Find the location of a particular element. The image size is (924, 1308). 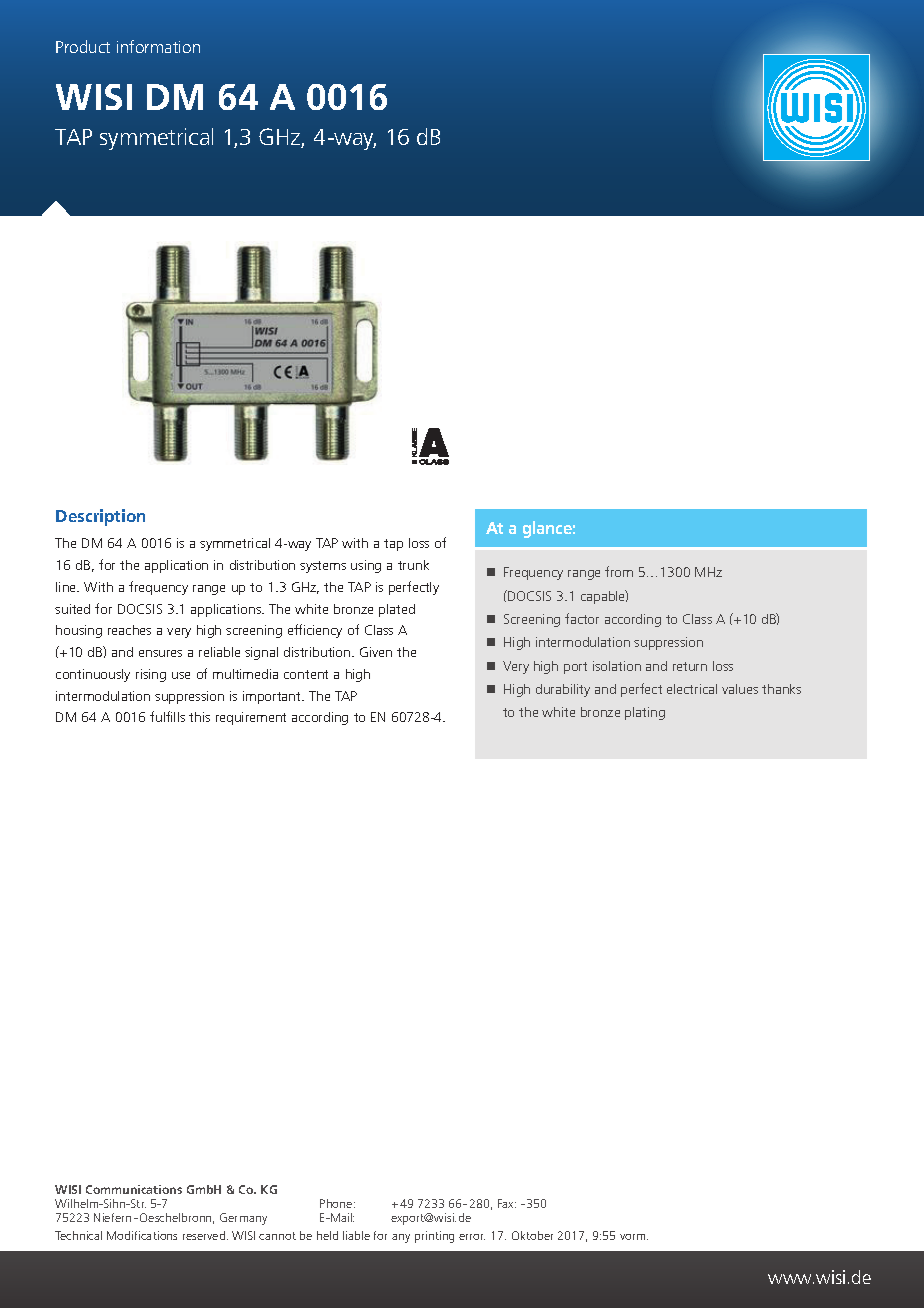

Description is located at coordinates (100, 517).
